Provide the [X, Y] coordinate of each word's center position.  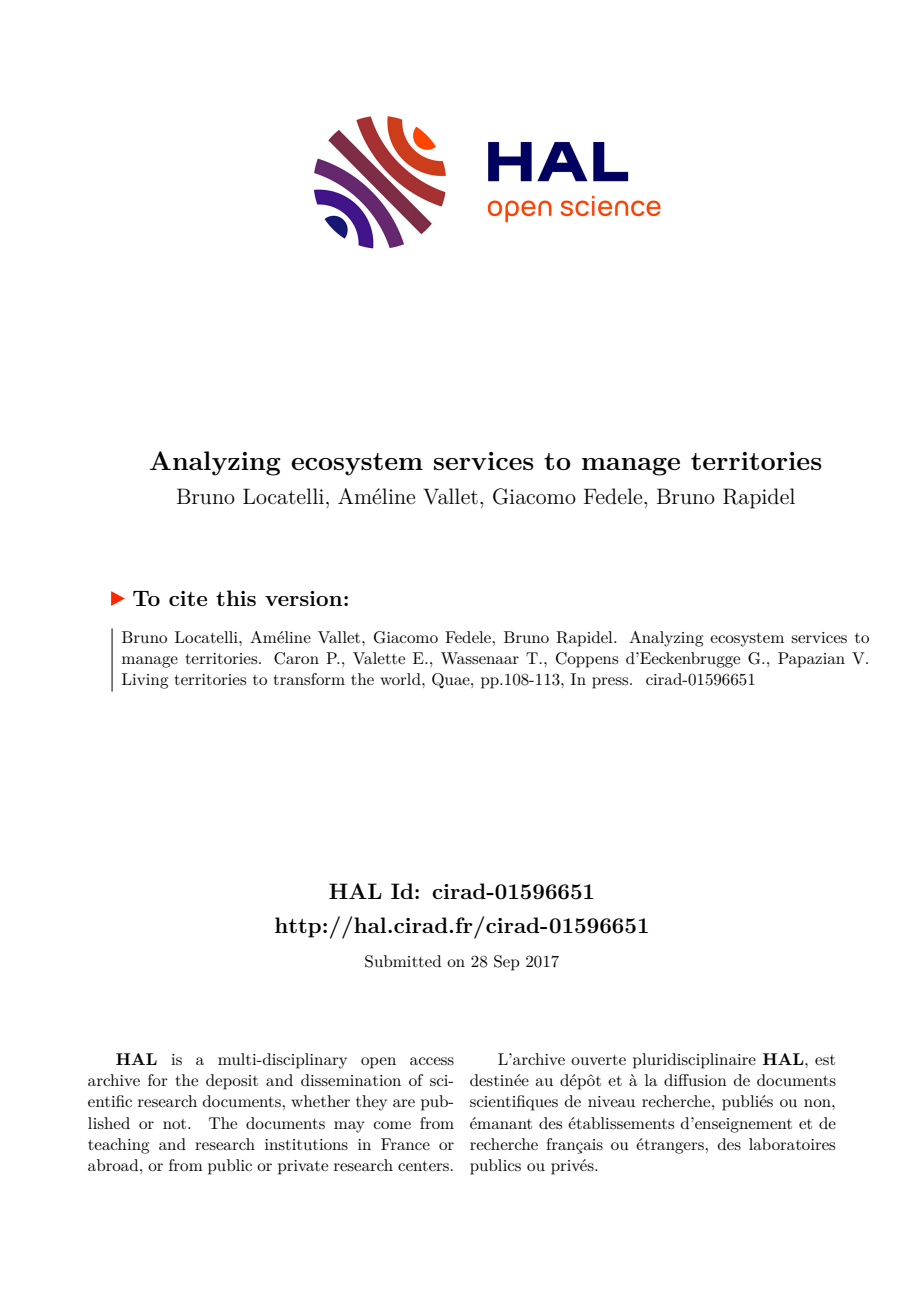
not [176, 1124]
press [611, 683]
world [401, 679]
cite [188, 598]
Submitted [403, 961]
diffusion [695, 1080]
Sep [507, 963]
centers [423, 1166]
